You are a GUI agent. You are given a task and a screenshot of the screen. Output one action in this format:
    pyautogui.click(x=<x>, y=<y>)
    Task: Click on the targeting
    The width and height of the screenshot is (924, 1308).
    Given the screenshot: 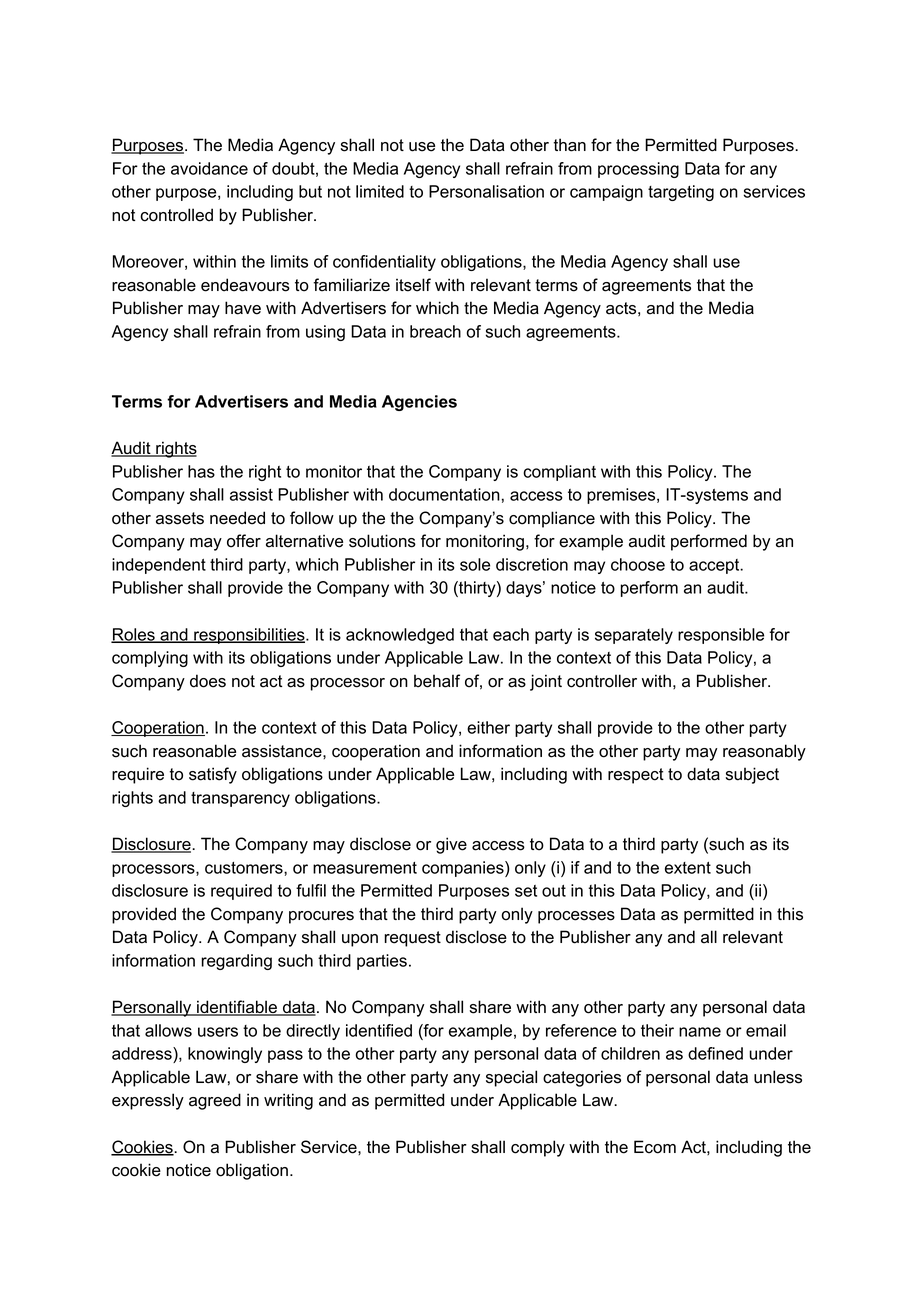 What is the action you would take?
    pyautogui.click(x=681, y=193)
